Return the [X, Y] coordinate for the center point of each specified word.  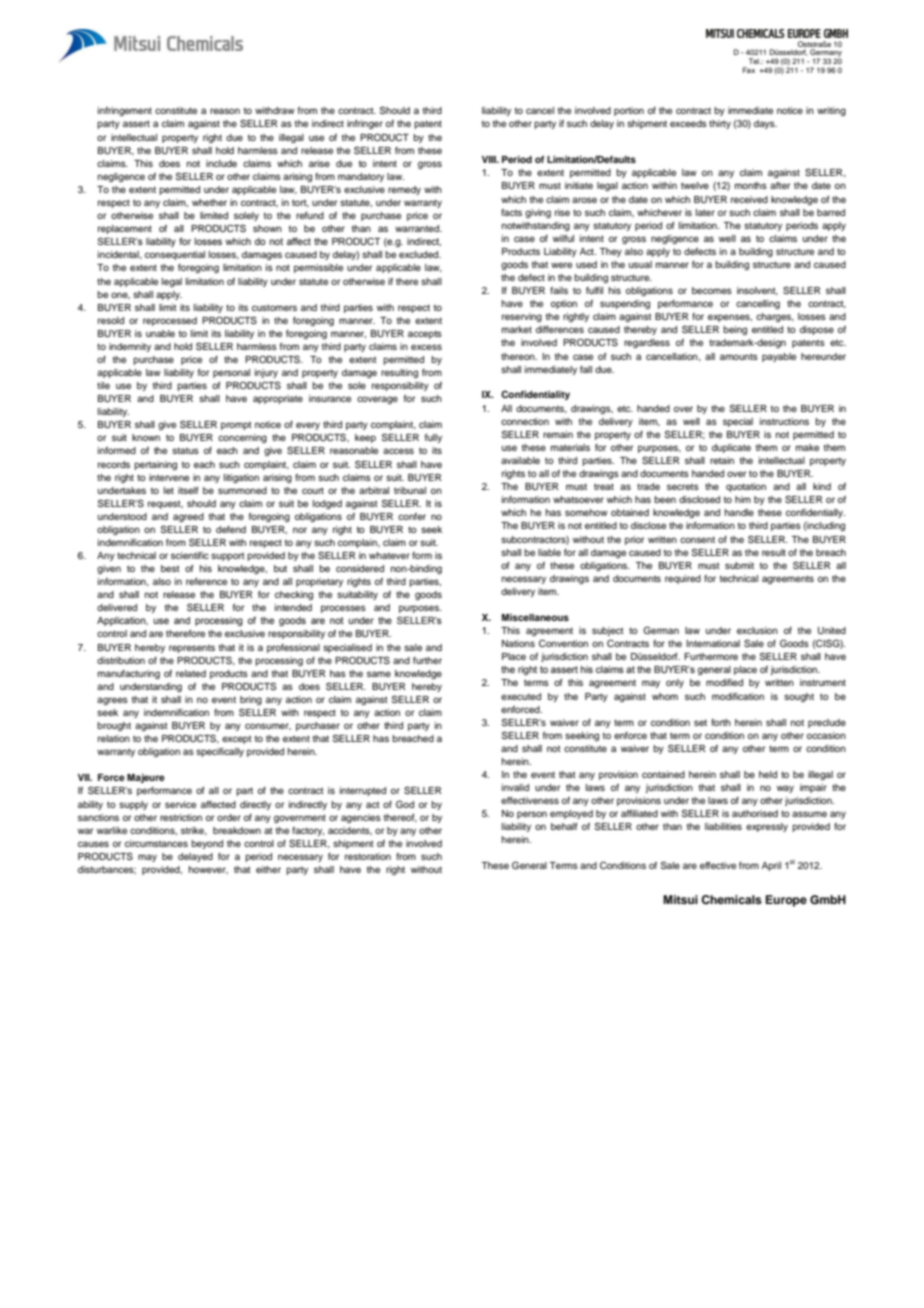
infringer [365, 124]
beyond [207, 844]
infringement [125, 111]
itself [188, 490]
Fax [749, 70]
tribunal [410, 490]
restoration [368, 856]
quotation [746, 487]
